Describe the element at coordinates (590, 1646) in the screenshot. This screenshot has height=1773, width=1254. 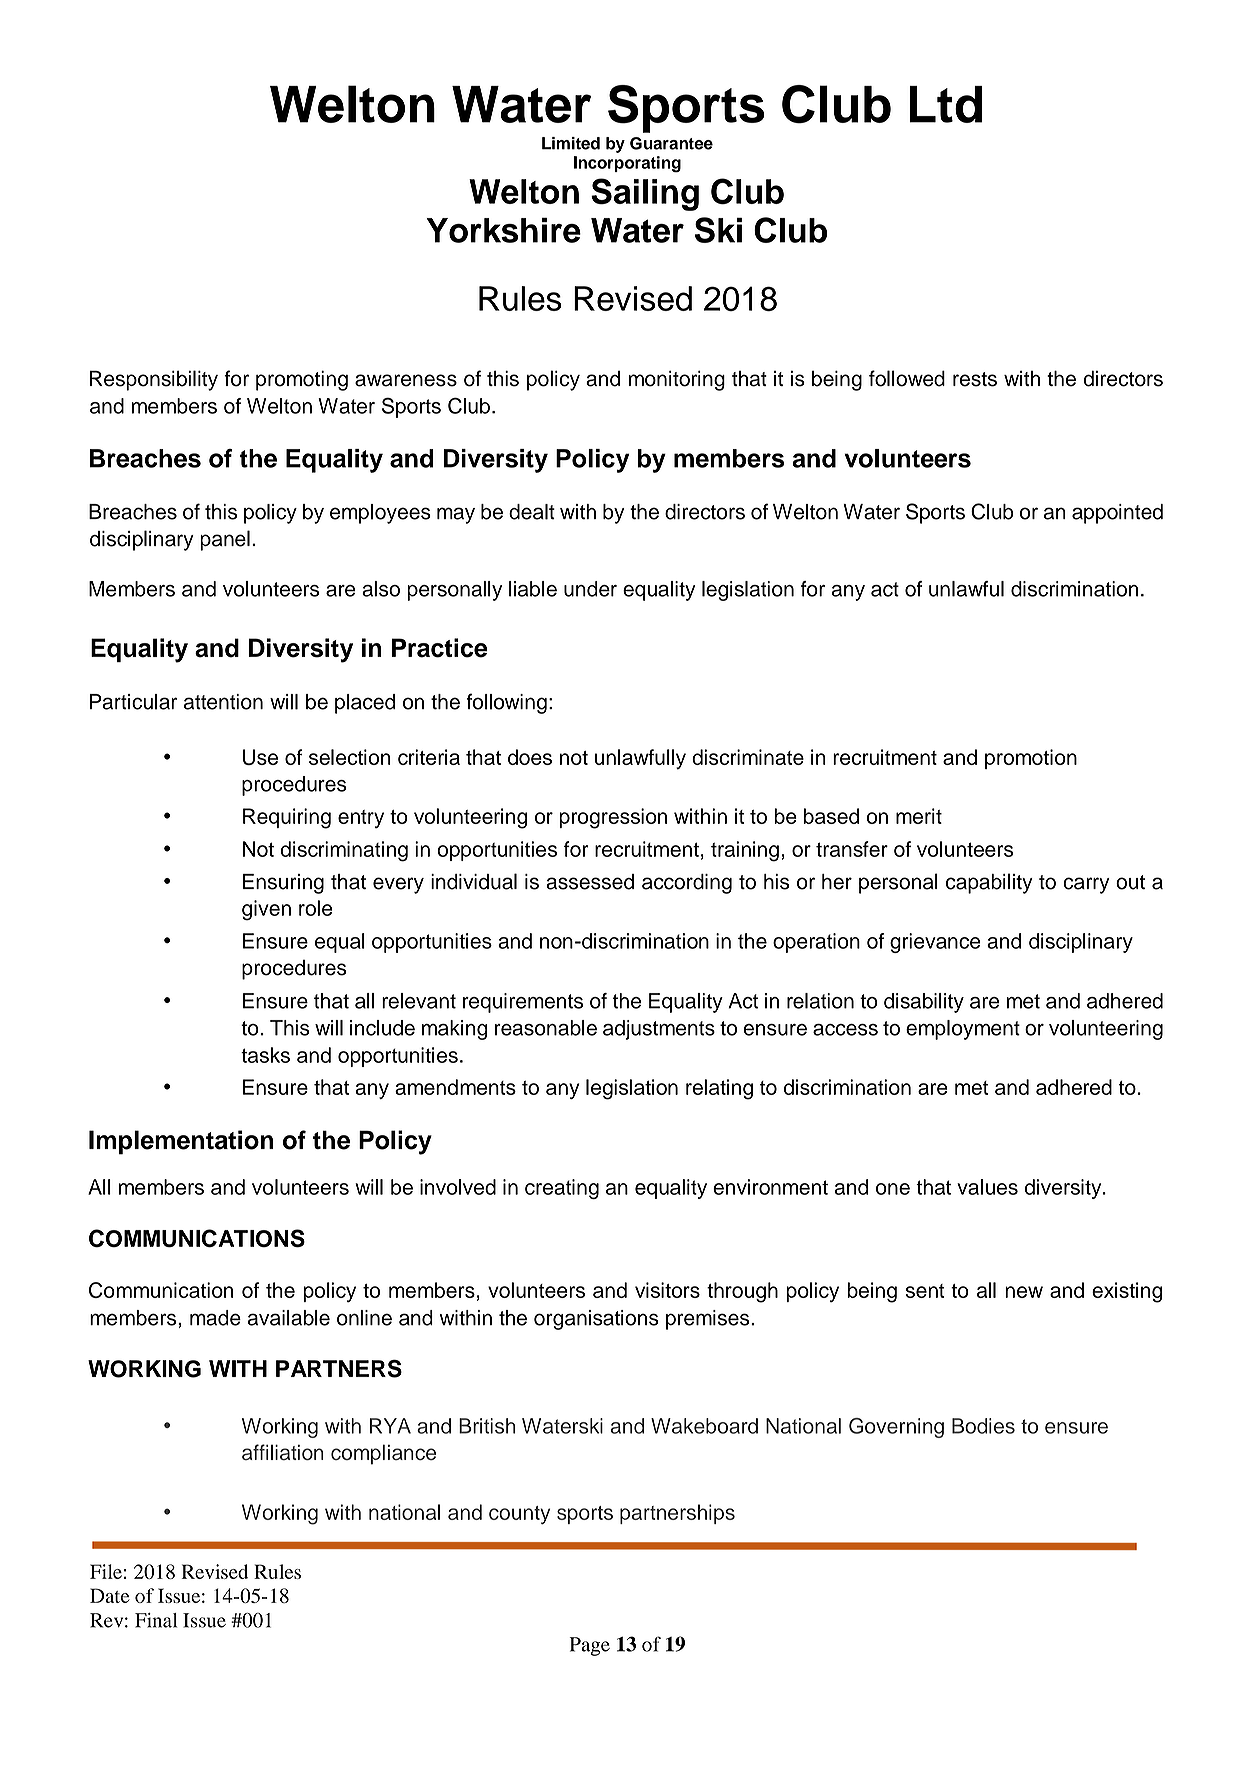
I see `Page` at that location.
